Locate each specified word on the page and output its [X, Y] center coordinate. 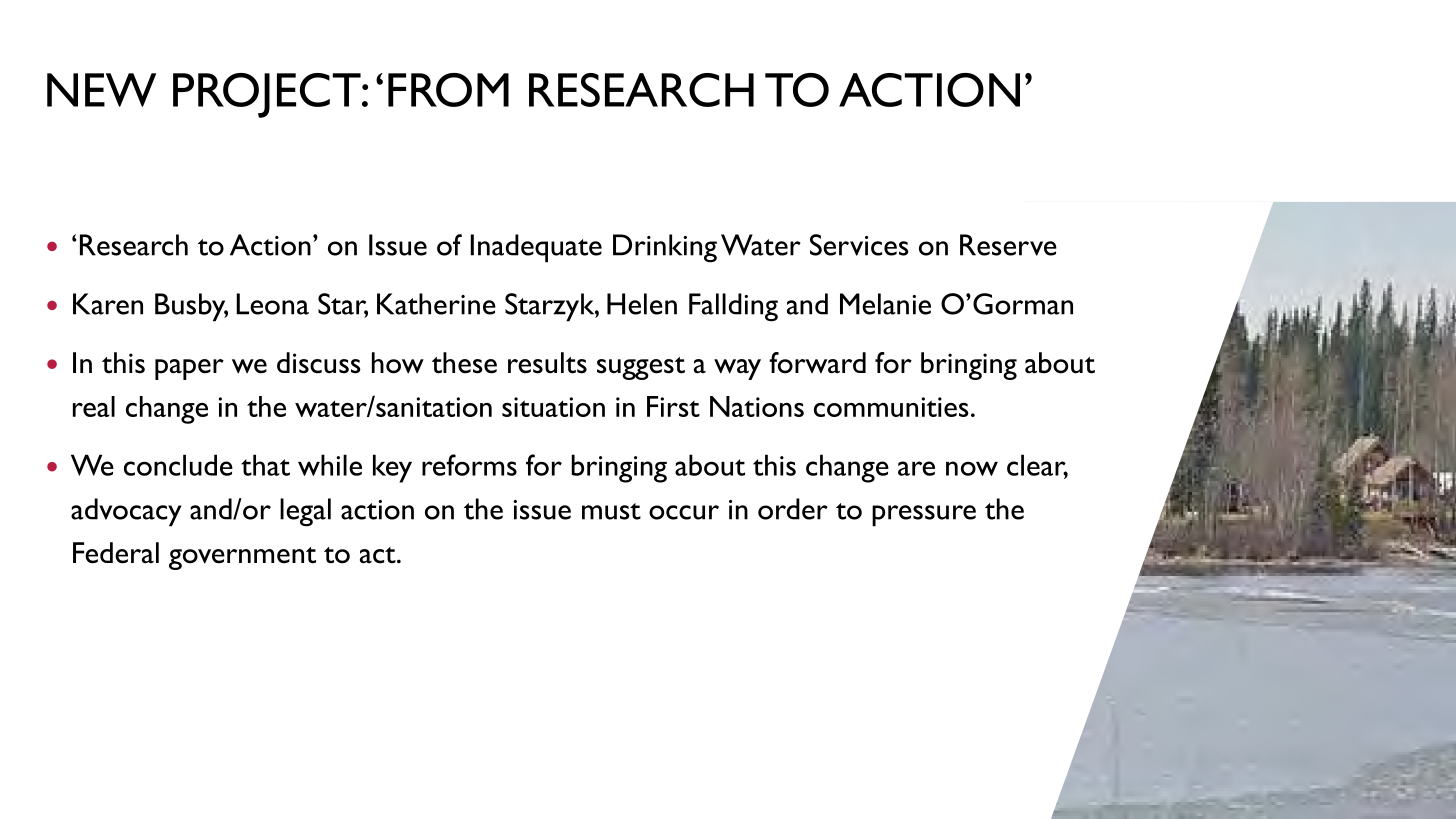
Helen [642, 304]
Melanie [885, 304]
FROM [448, 90]
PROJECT [268, 95]
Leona [272, 304]
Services [859, 245]
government [242, 558]
